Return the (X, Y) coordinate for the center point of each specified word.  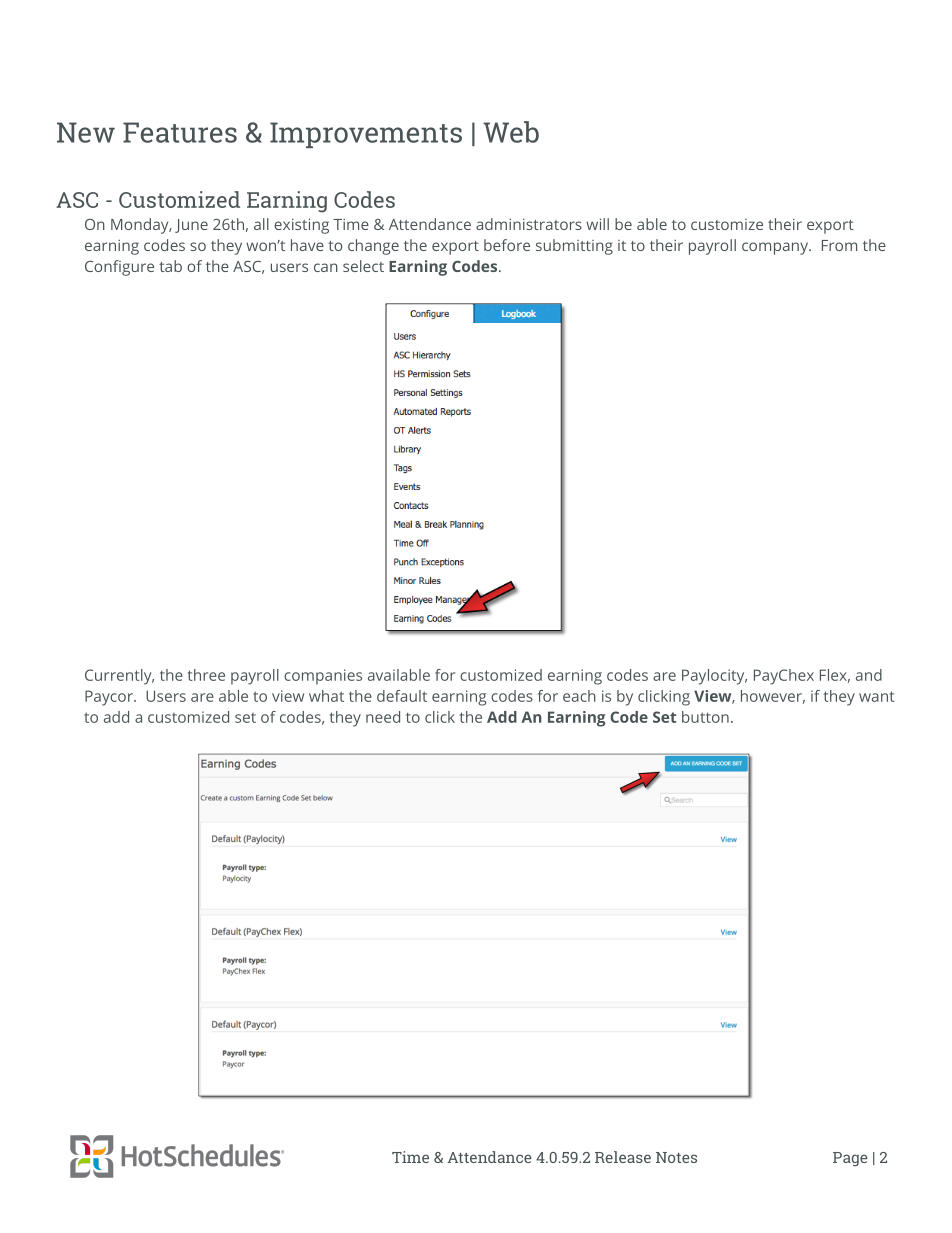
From (839, 245)
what (326, 696)
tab (170, 266)
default (402, 696)
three (206, 675)
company (776, 248)
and (869, 675)
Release (623, 1157)
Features (180, 132)
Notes (676, 1157)
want (877, 696)
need (383, 717)
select (363, 266)
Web (511, 132)
